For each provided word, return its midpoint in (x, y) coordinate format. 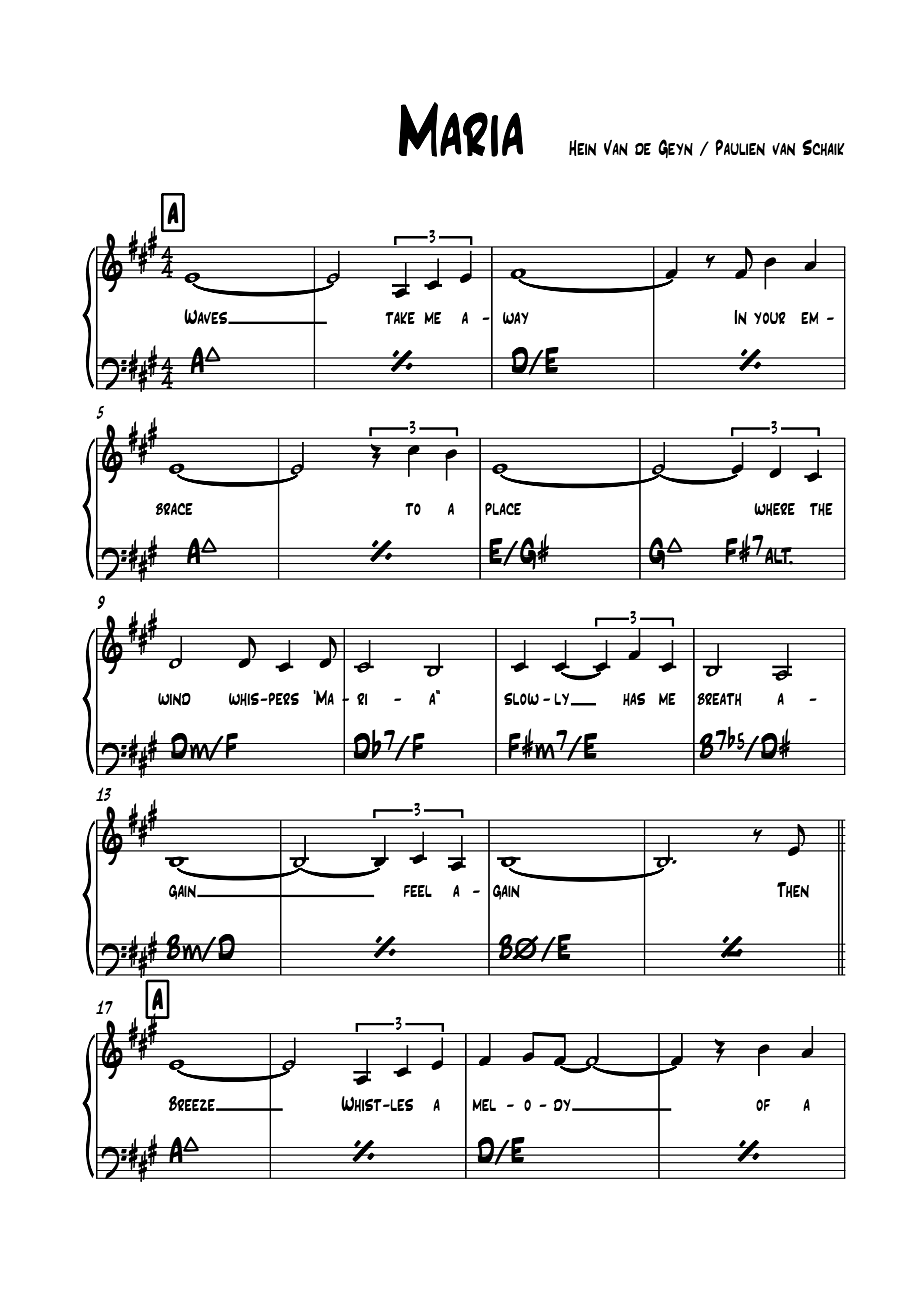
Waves (207, 316)
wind (174, 699)
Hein (582, 148)
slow (521, 698)
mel (484, 1105)
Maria (461, 129)
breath (719, 699)
